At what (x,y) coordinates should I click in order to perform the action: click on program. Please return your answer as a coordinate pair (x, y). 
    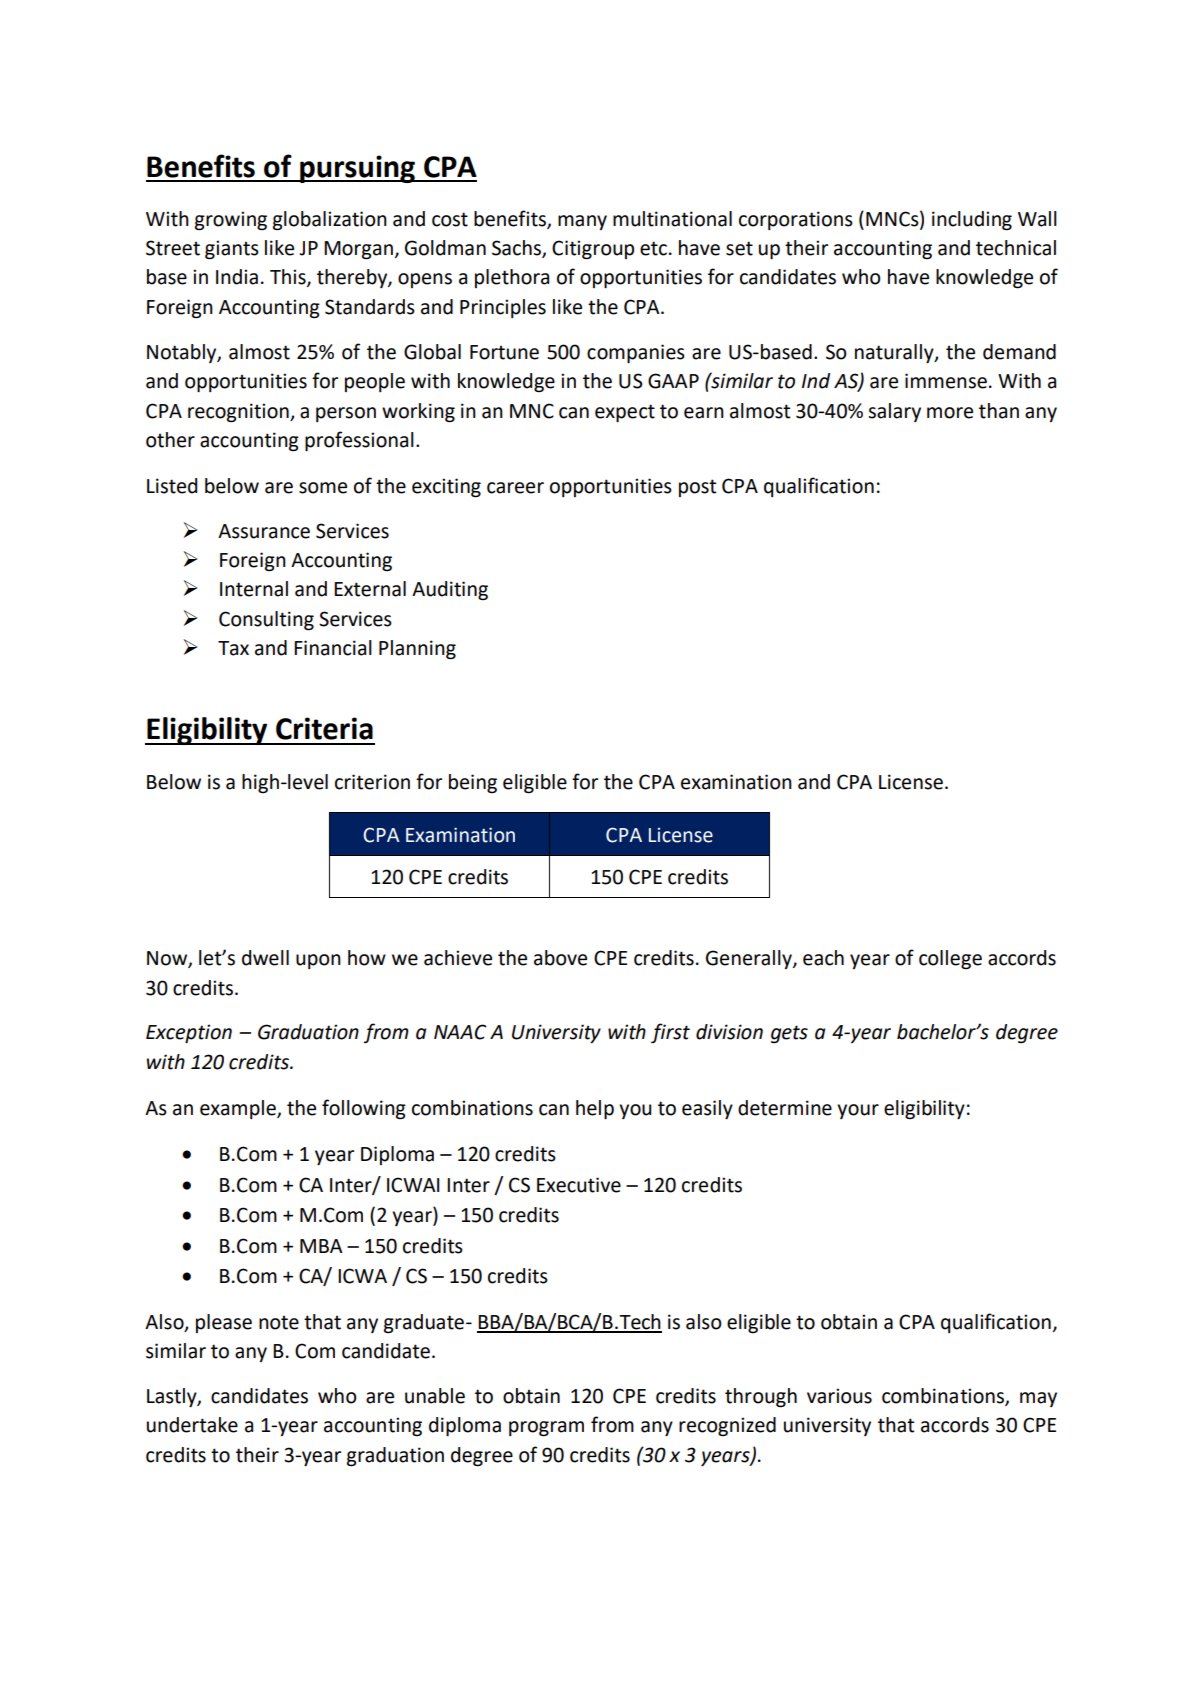
    Looking at the image, I should click on (546, 1429).
